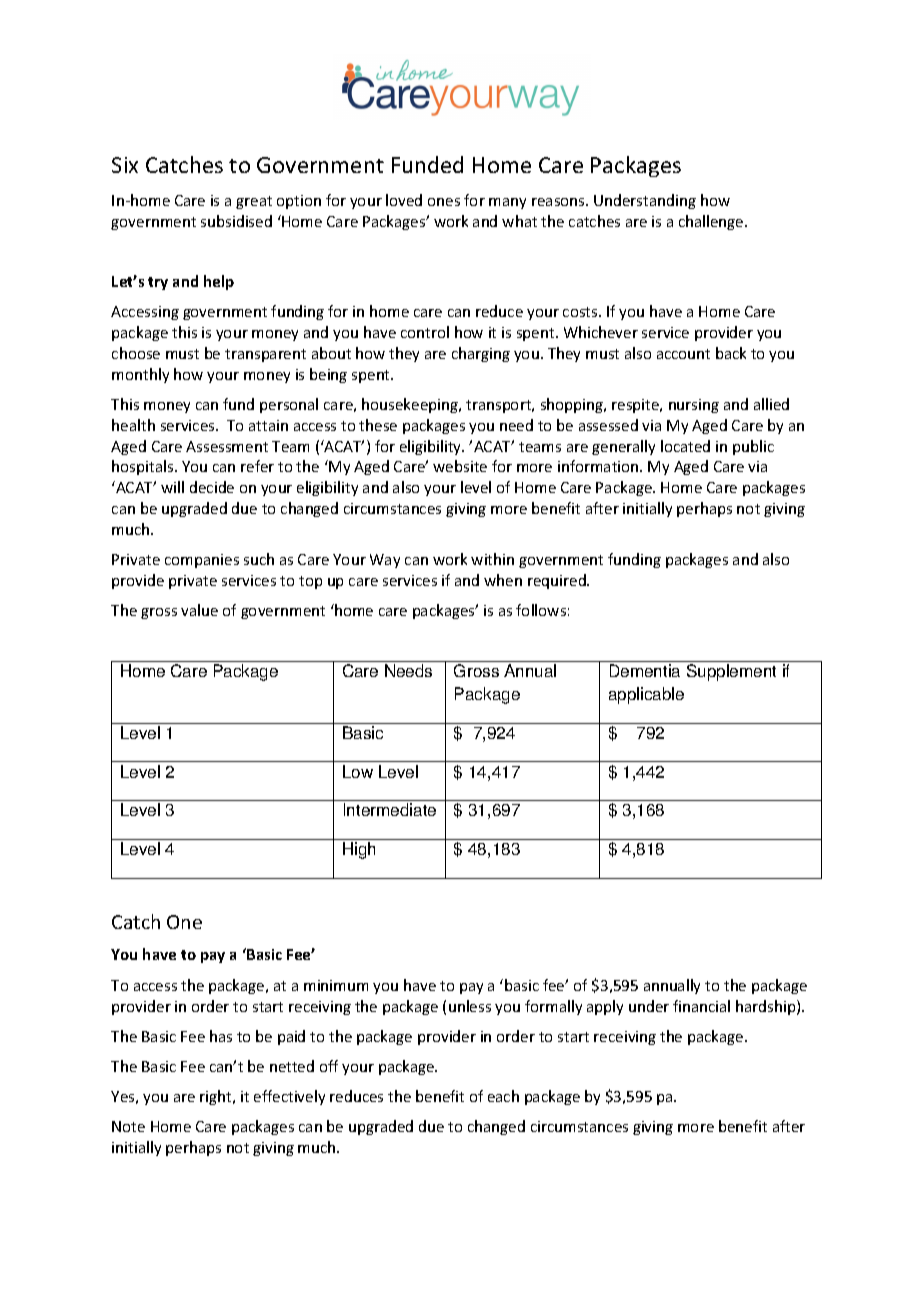 Image resolution: width=924 pixels, height=1308 pixels. I want to click on ones, so click(444, 202).
